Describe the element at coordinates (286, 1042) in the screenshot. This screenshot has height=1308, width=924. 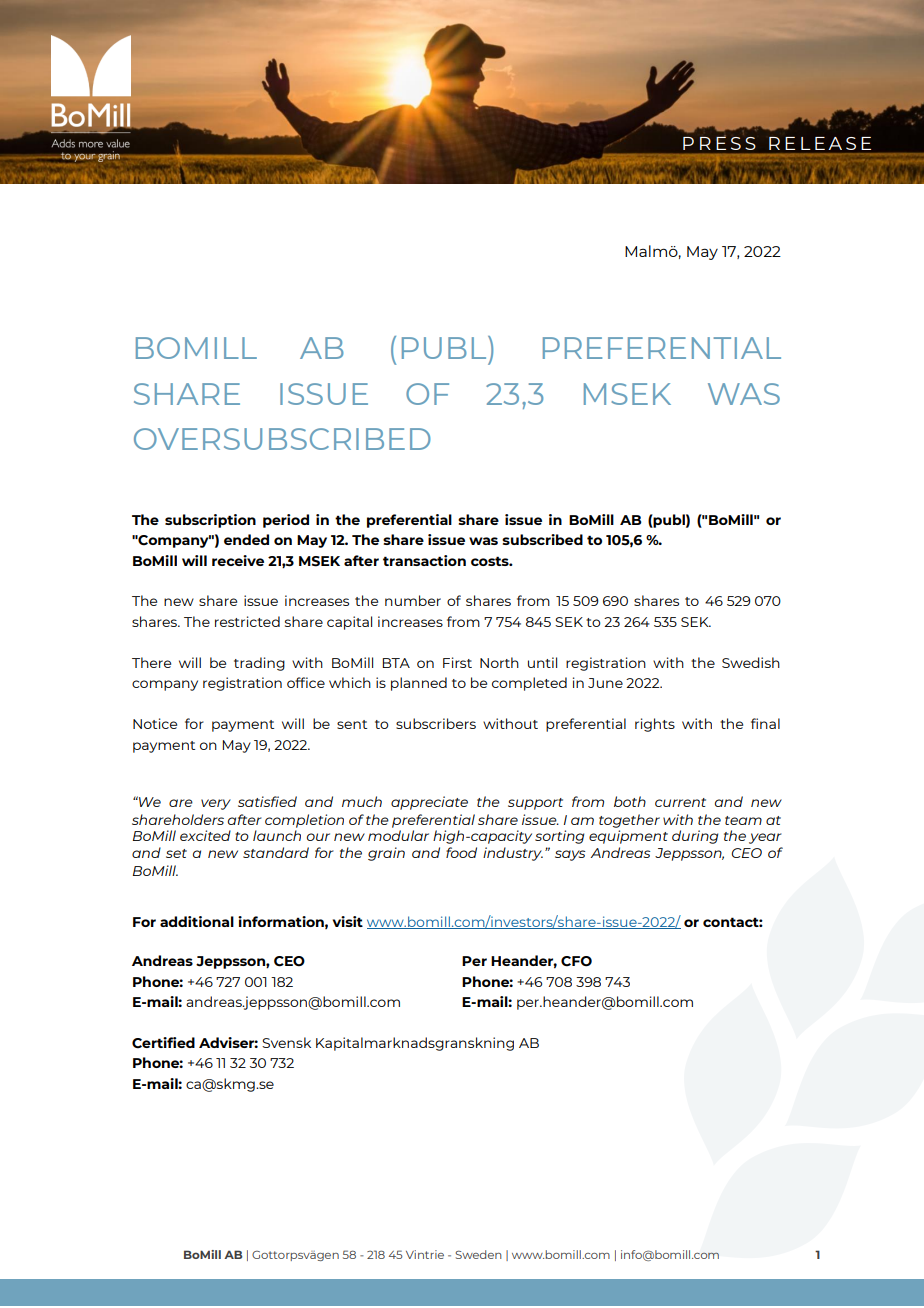
I see `Svensk` at that location.
